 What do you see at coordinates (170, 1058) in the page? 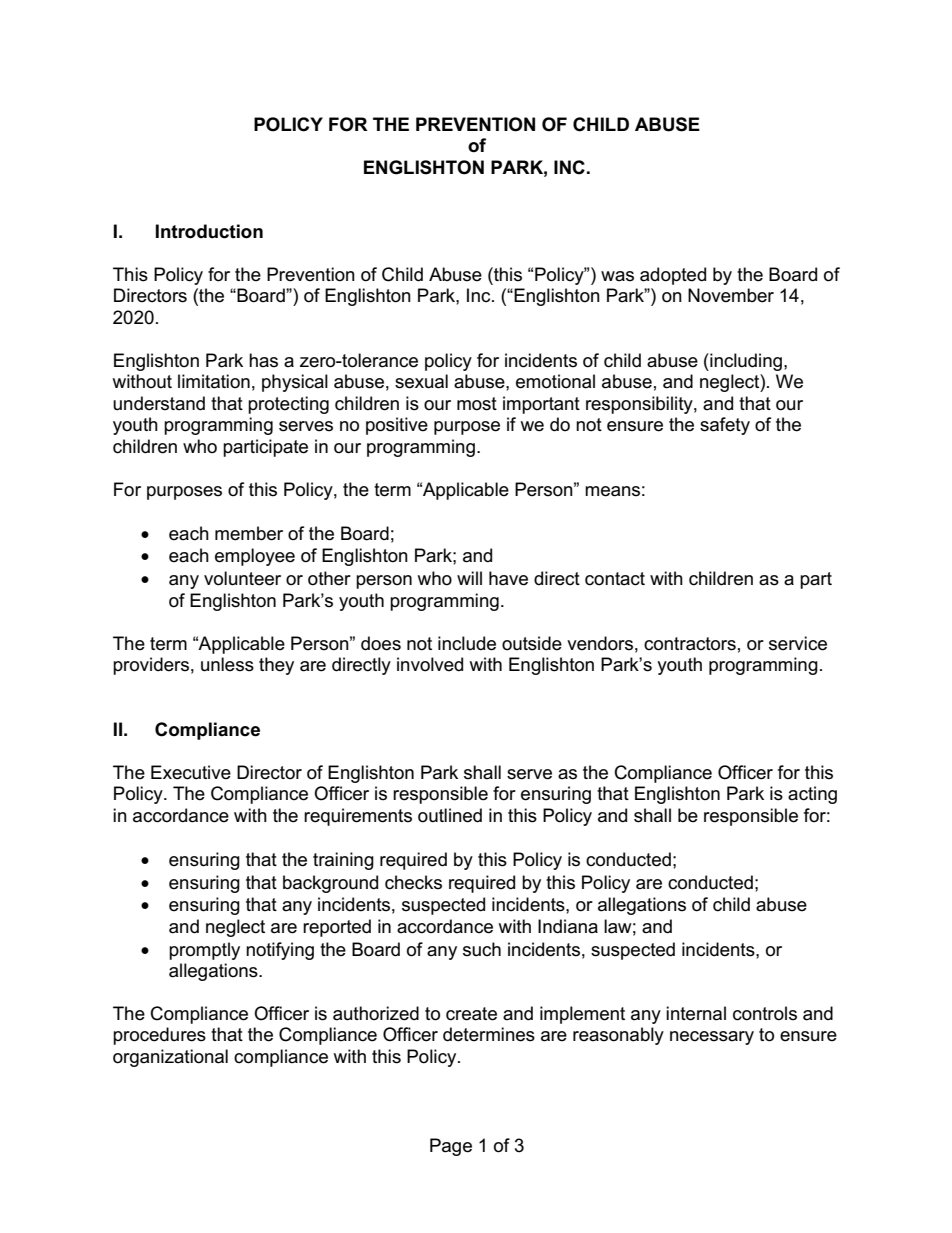
I see `organizational` at bounding box center [170, 1058].
